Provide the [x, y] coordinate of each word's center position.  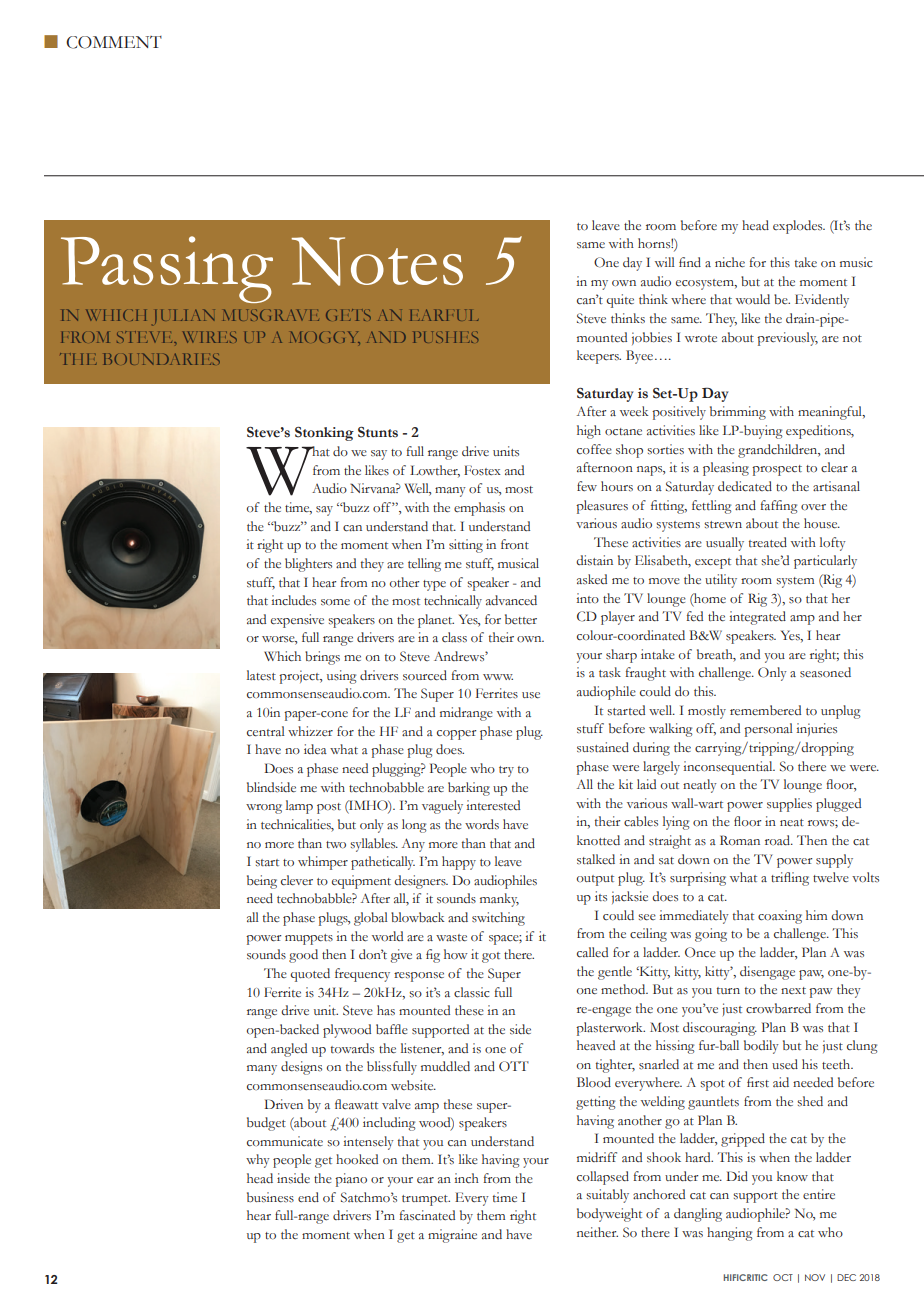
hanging [729, 1234]
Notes [377, 261]
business [270, 1197]
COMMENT [114, 42]
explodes [799, 227]
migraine [452, 1236]
